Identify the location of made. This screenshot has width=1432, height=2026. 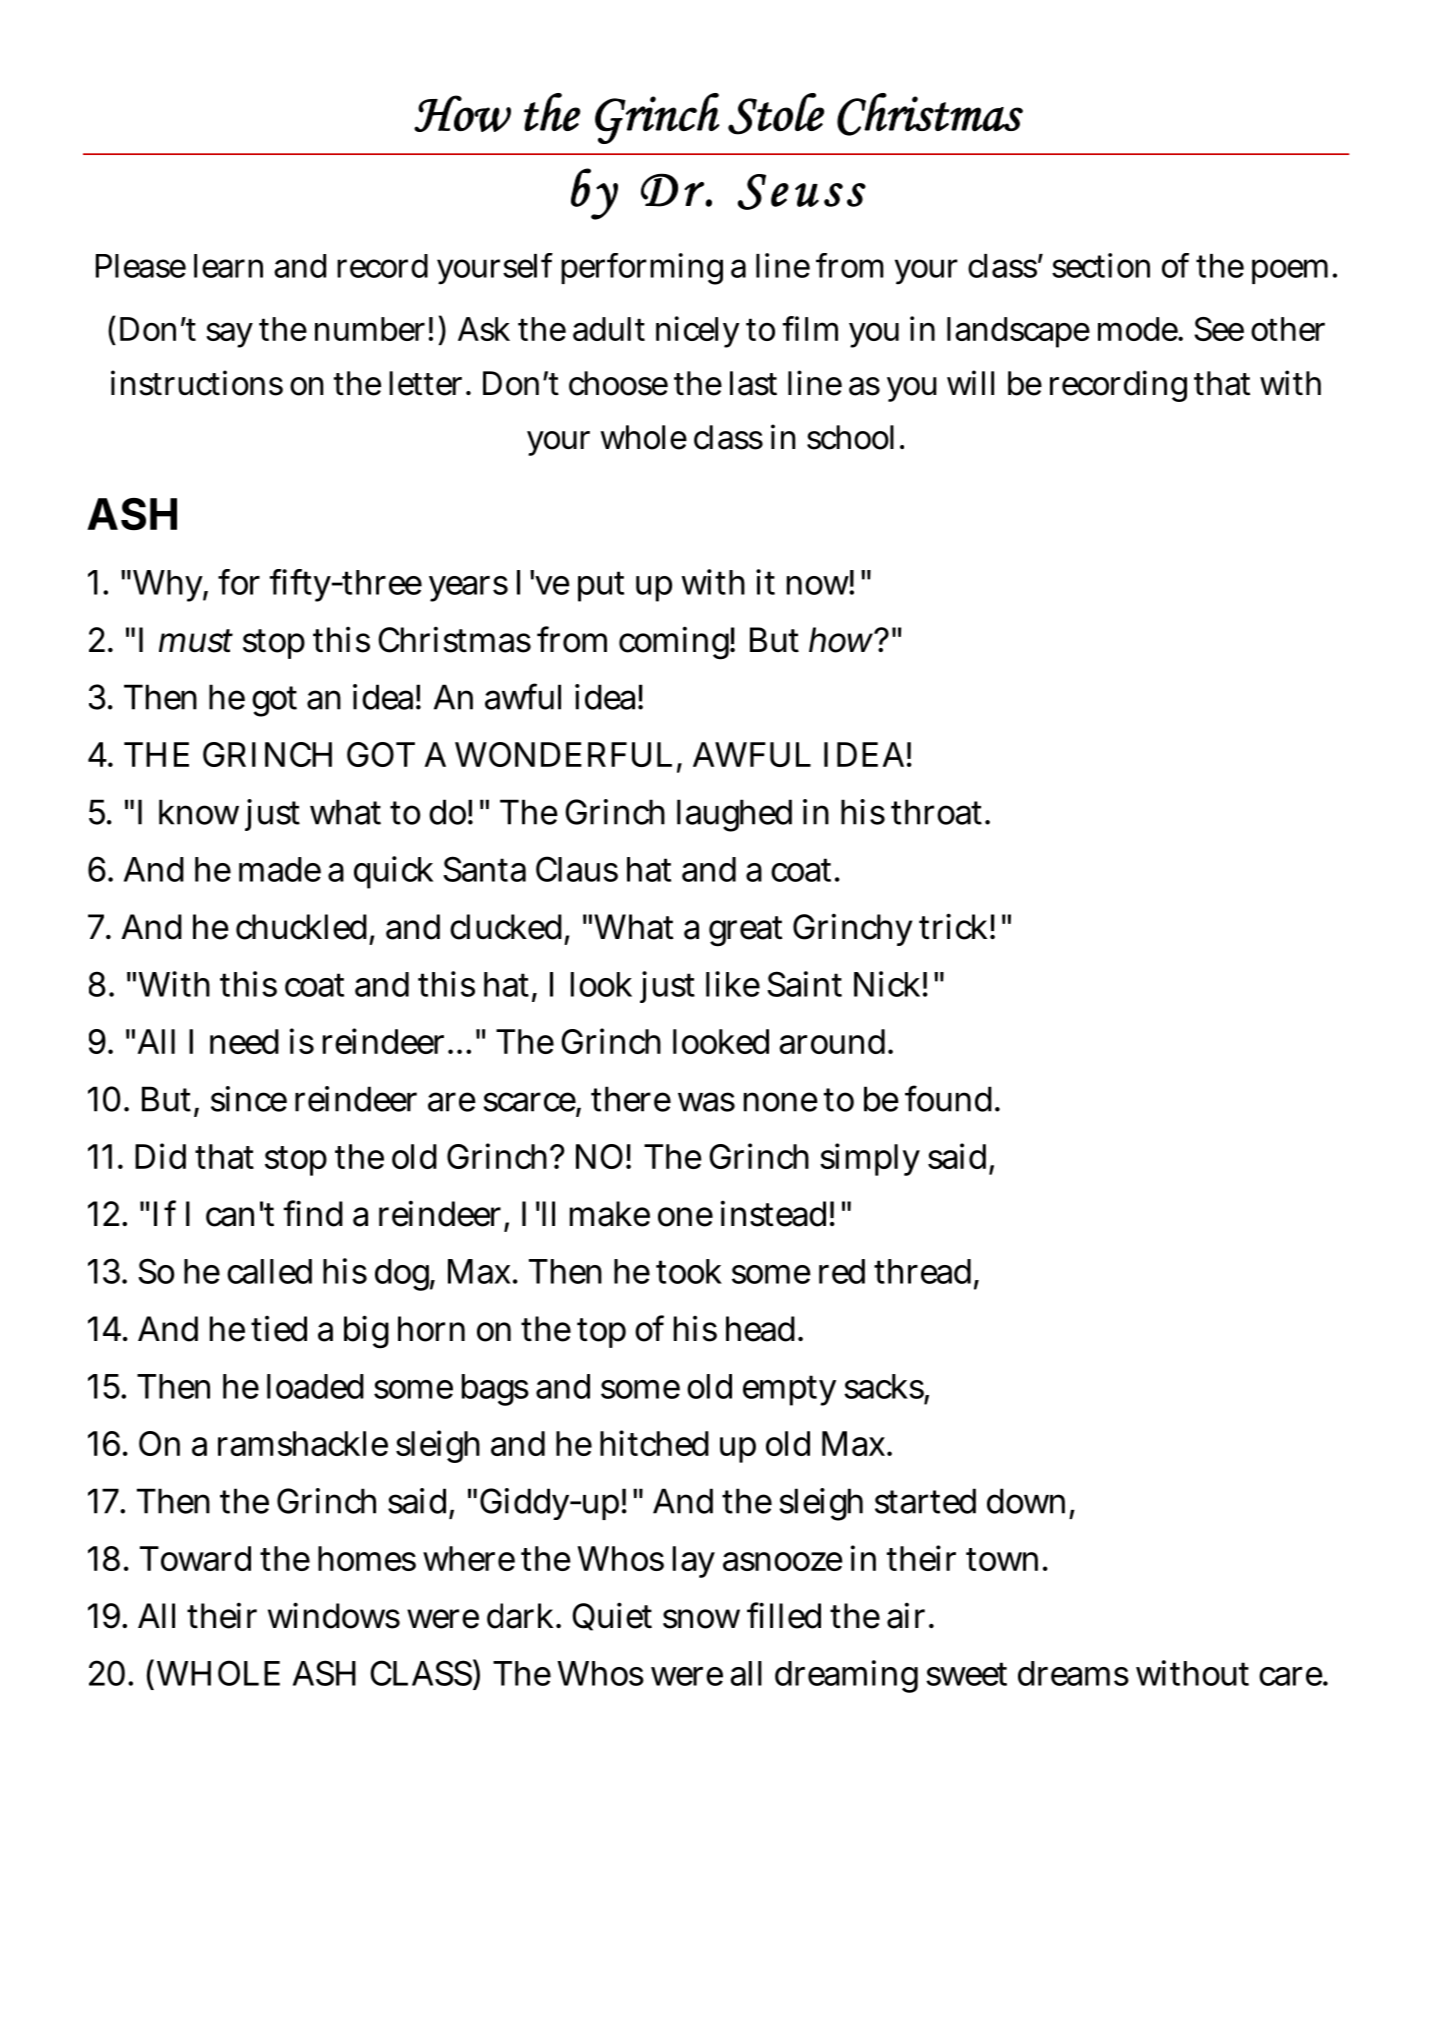
(280, 869).
